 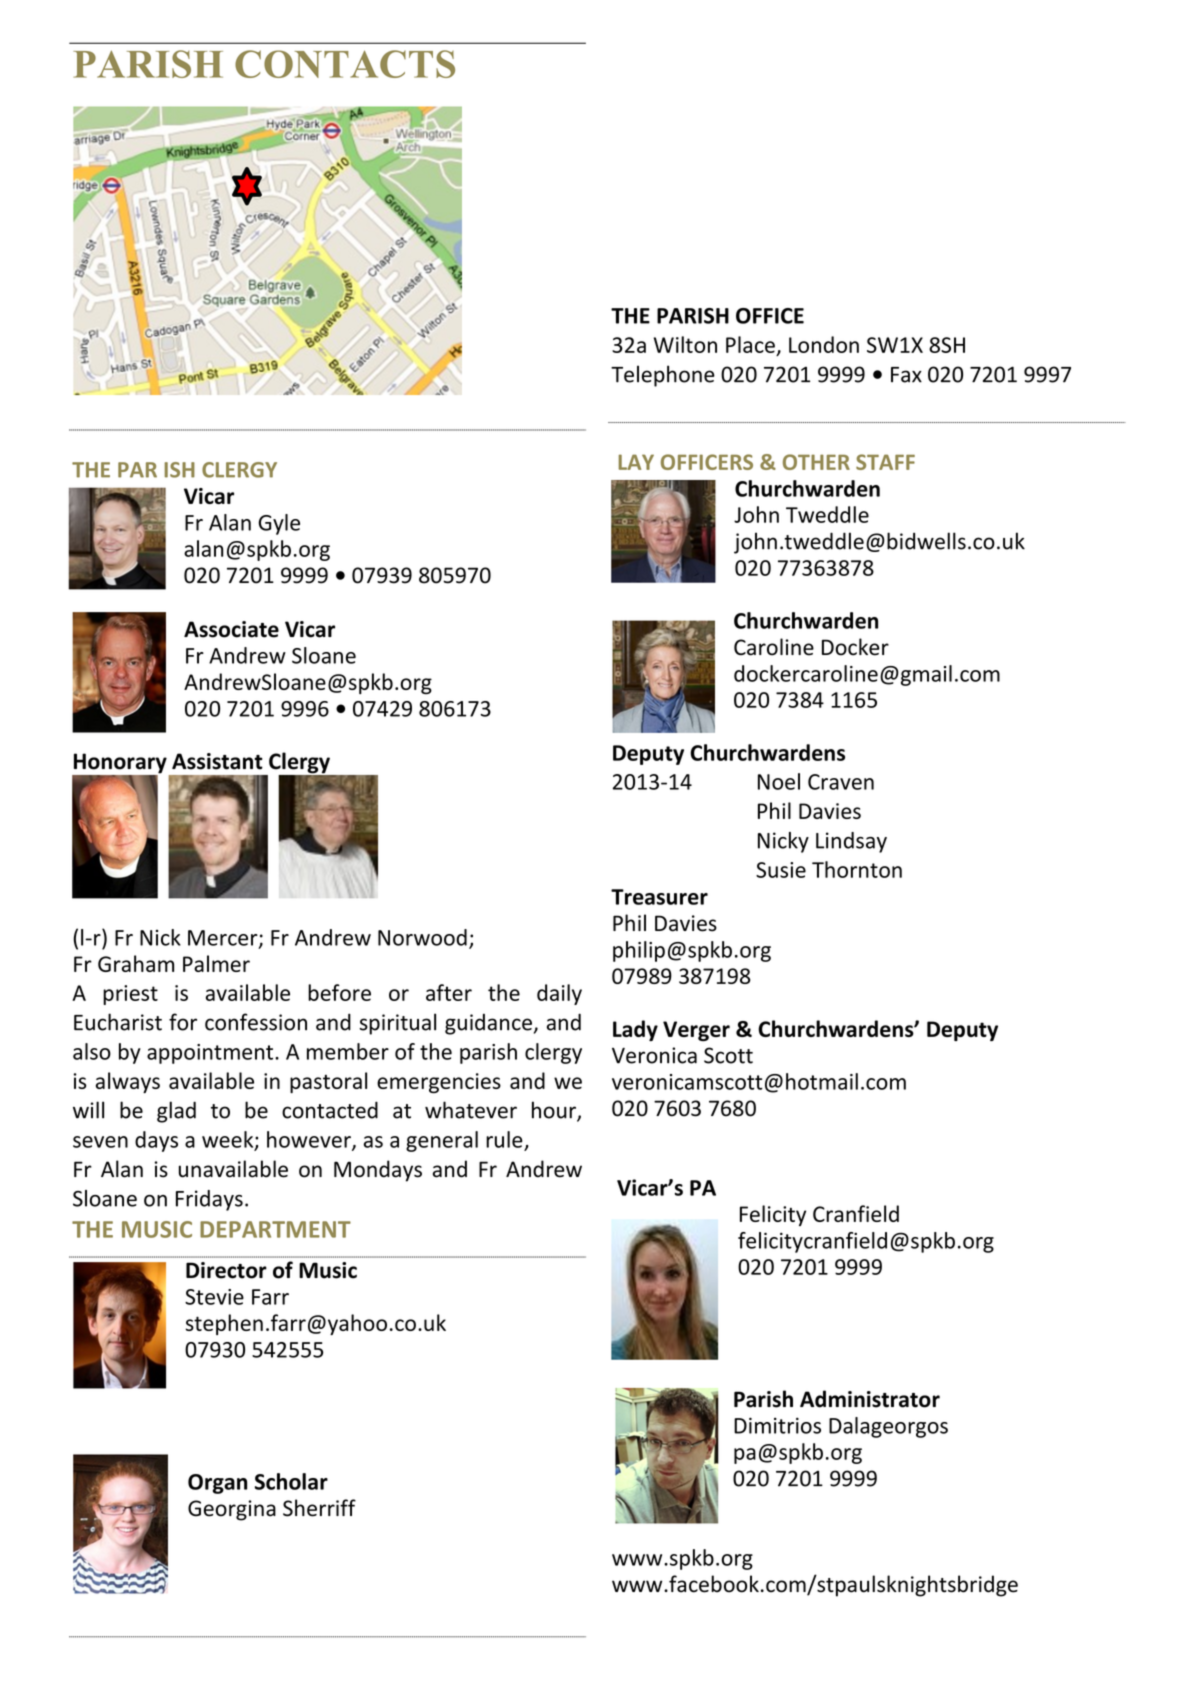 I want to click on Noel, so click(x=779, y=781).
